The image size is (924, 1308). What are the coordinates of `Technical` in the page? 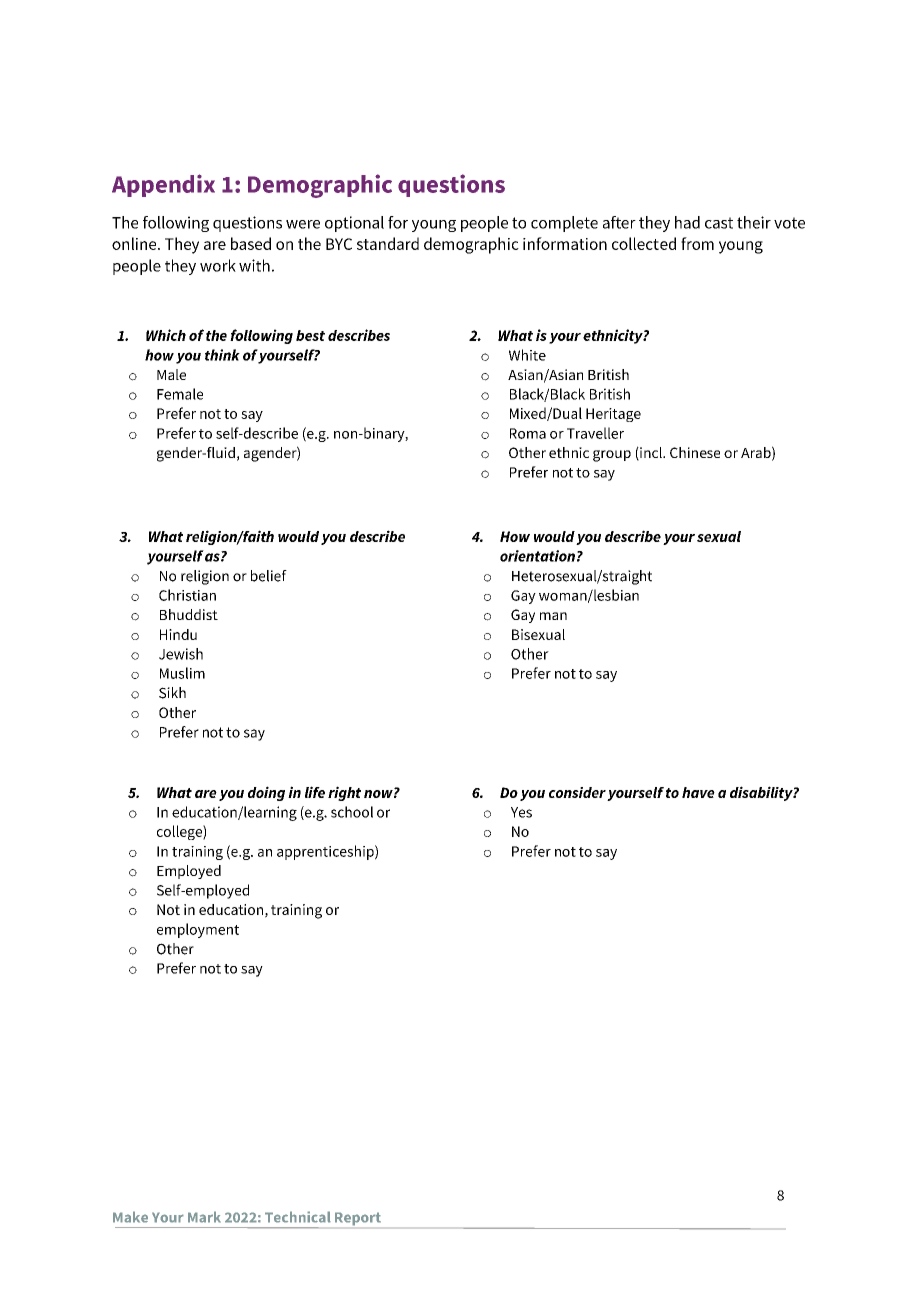 It's located at (298, 1217).
